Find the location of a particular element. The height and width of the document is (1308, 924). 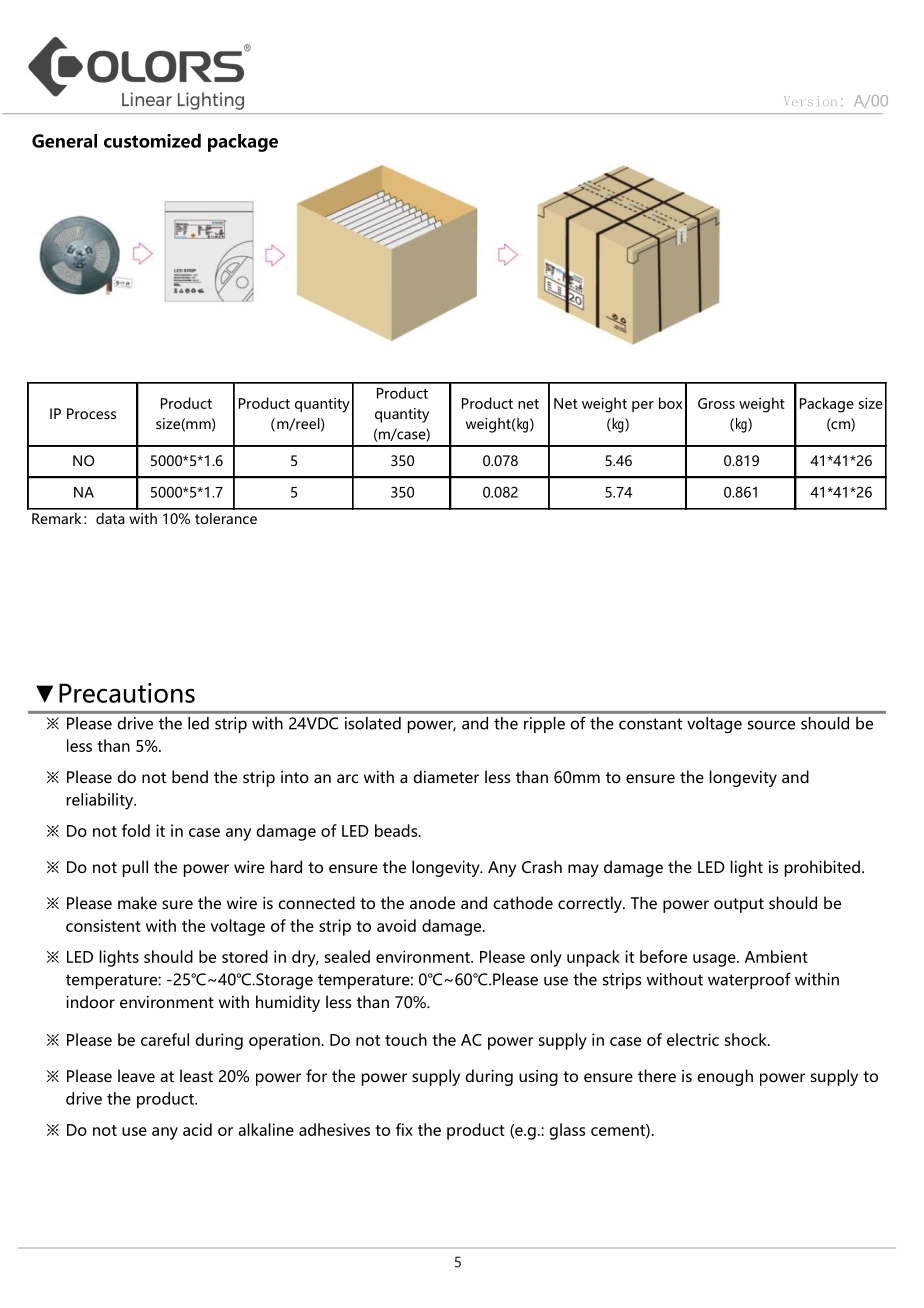

customized is located at coordinates (152, 140).
